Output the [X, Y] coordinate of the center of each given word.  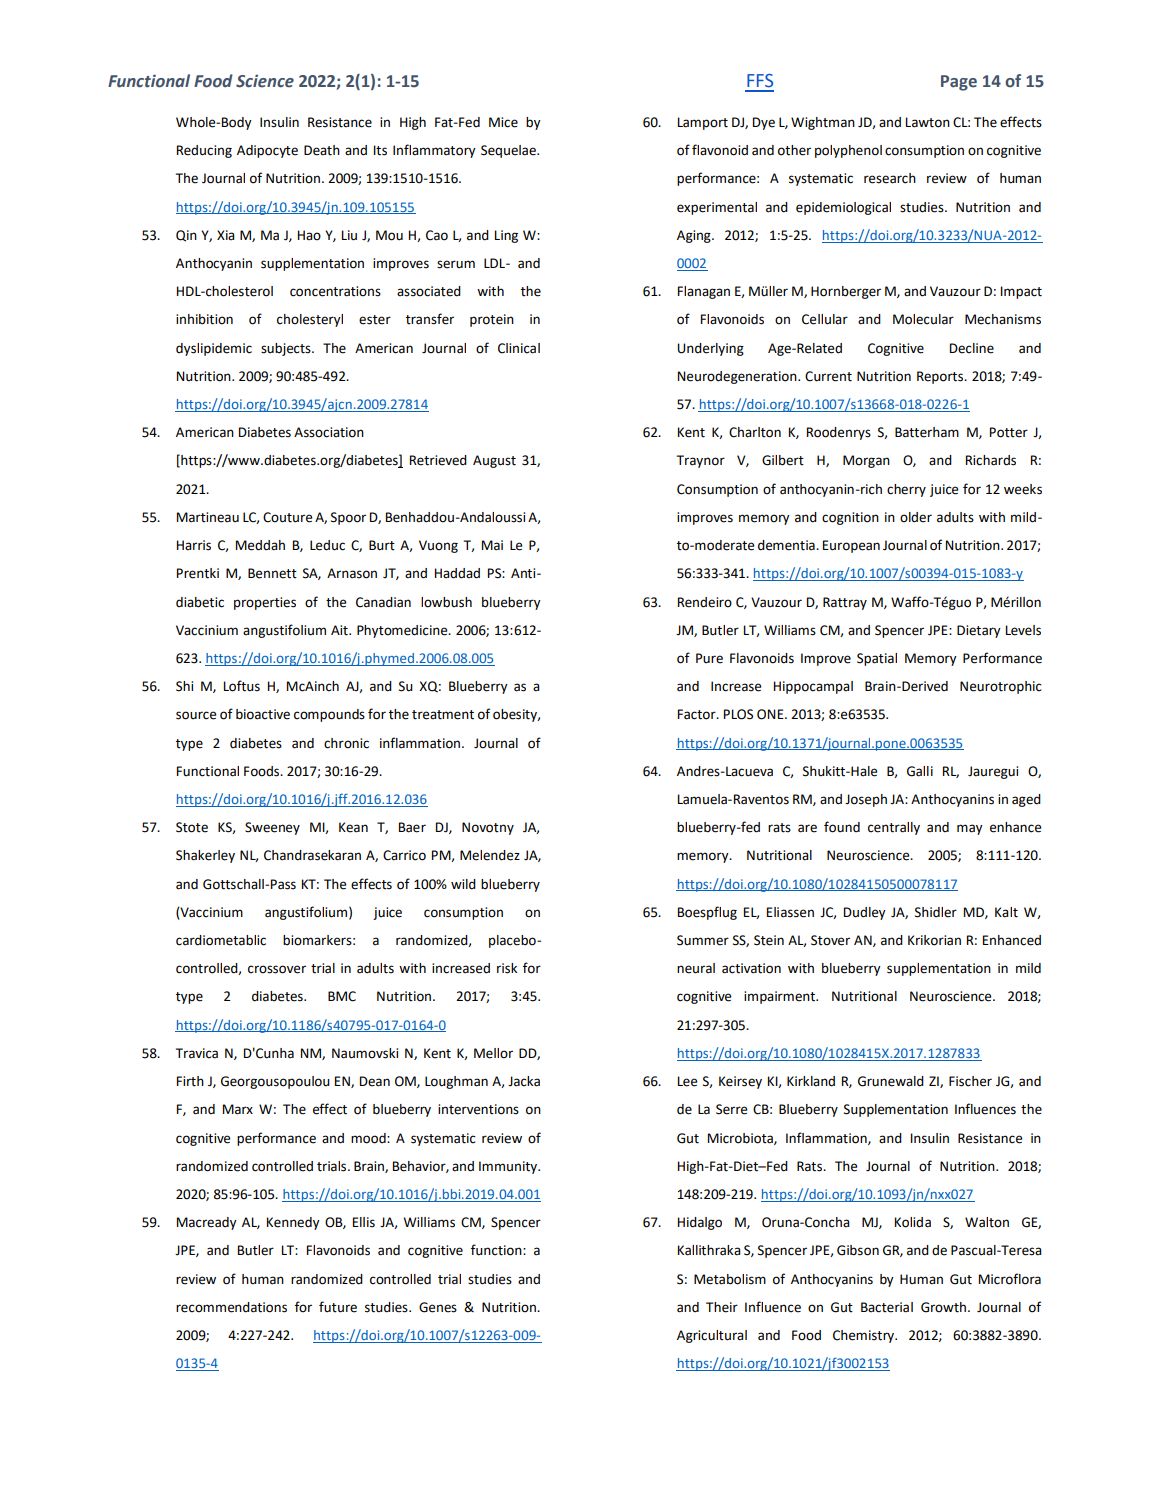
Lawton [928, 122]
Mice [503, 122]
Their [722, 1307]
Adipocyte [267, 151]
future [338, 1307]
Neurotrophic [1000, 687]
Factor [698, 714]
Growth [943, 1307]
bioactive [263, 714]
